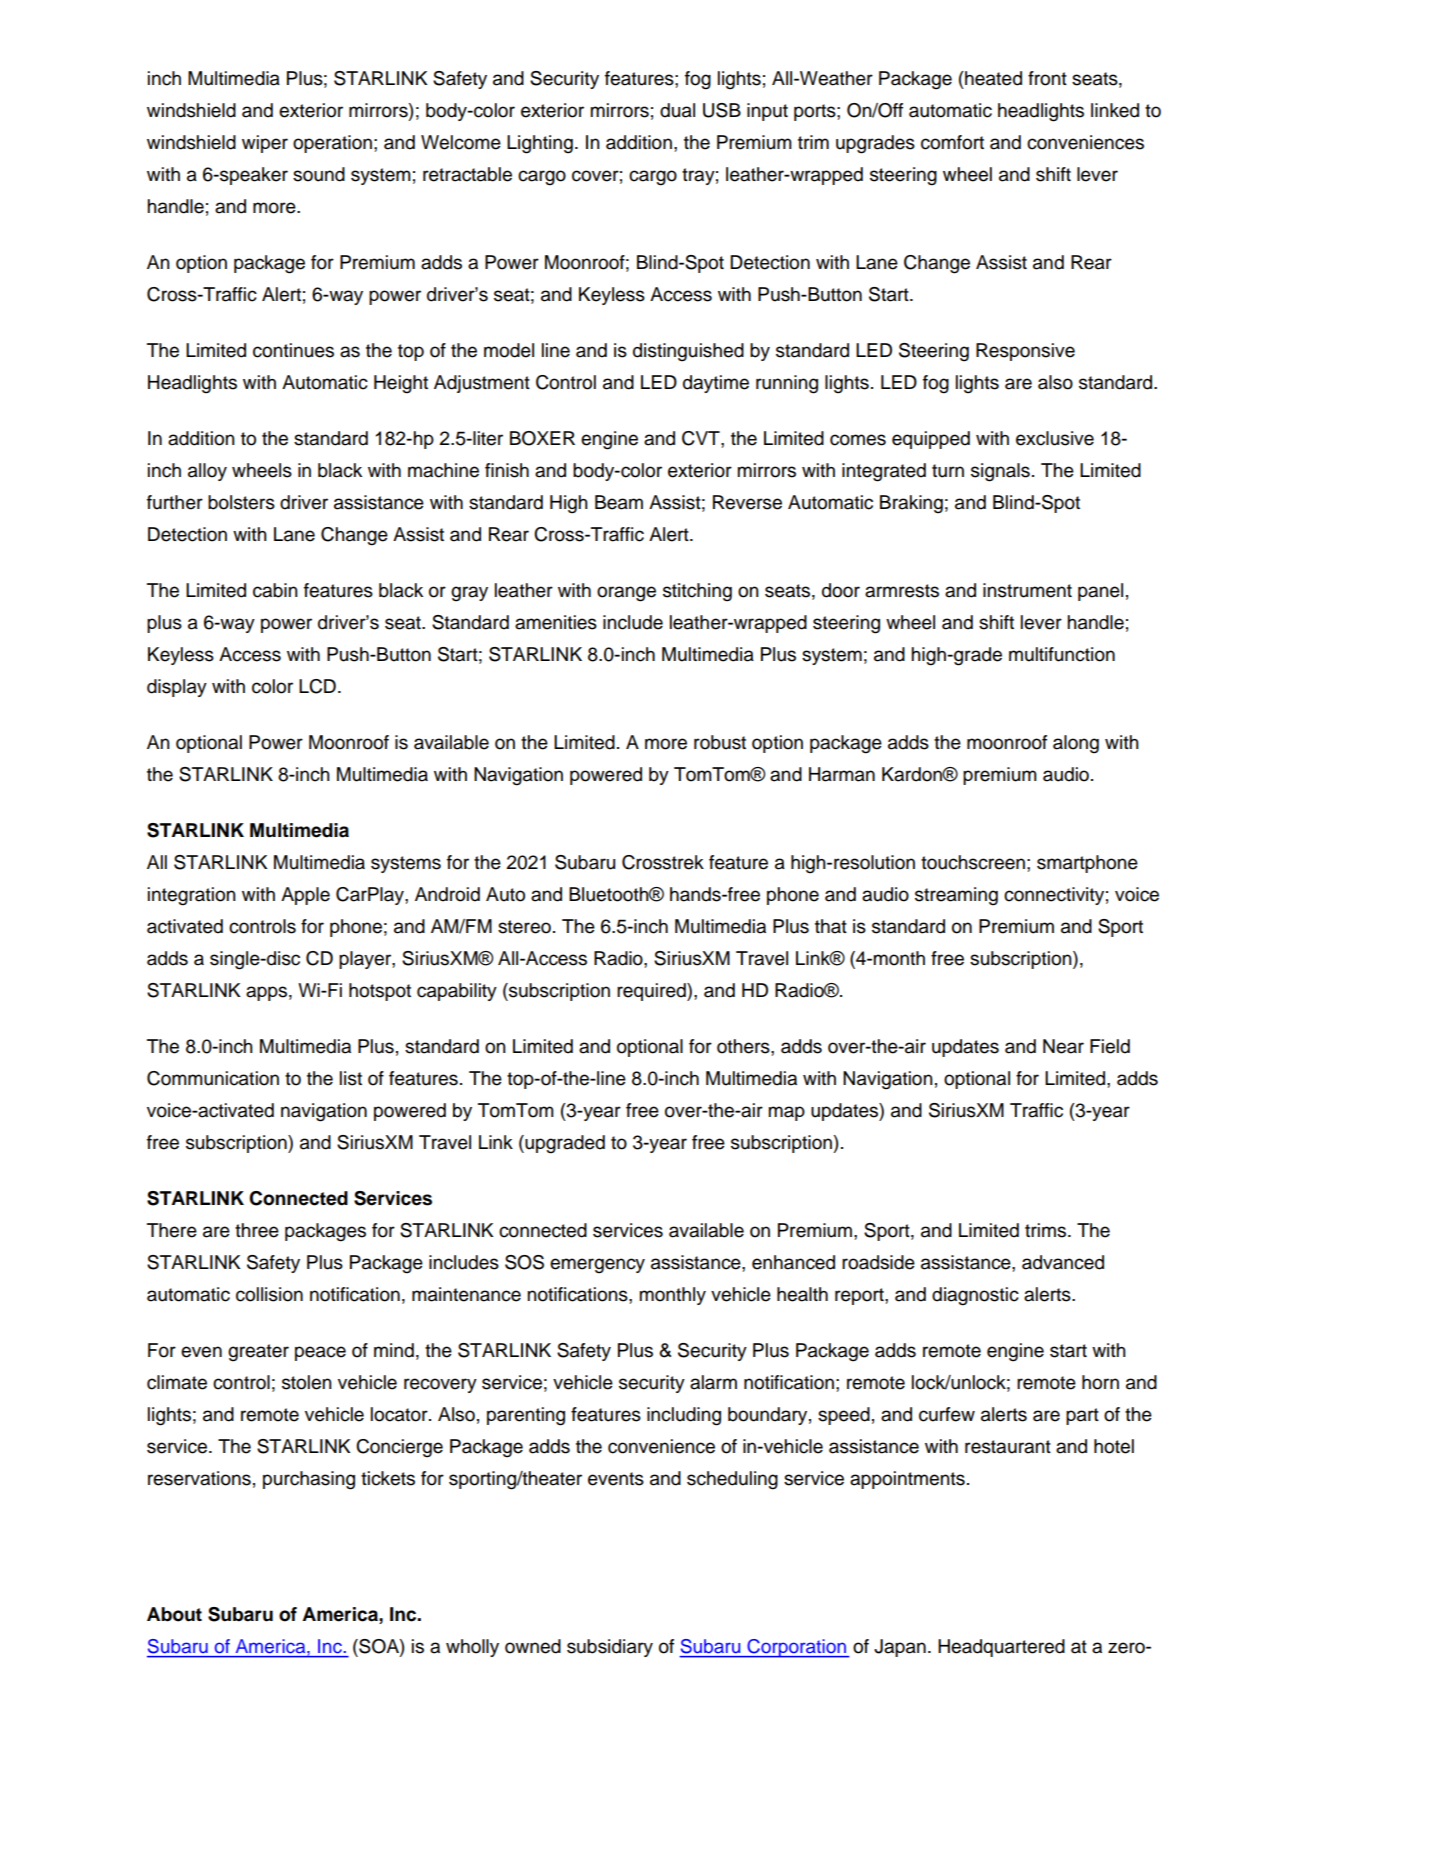 The height and width of the image is (1863, 1440). Describe the element at coordinates (697, 592) in the image. I see `stitching` at that location.
